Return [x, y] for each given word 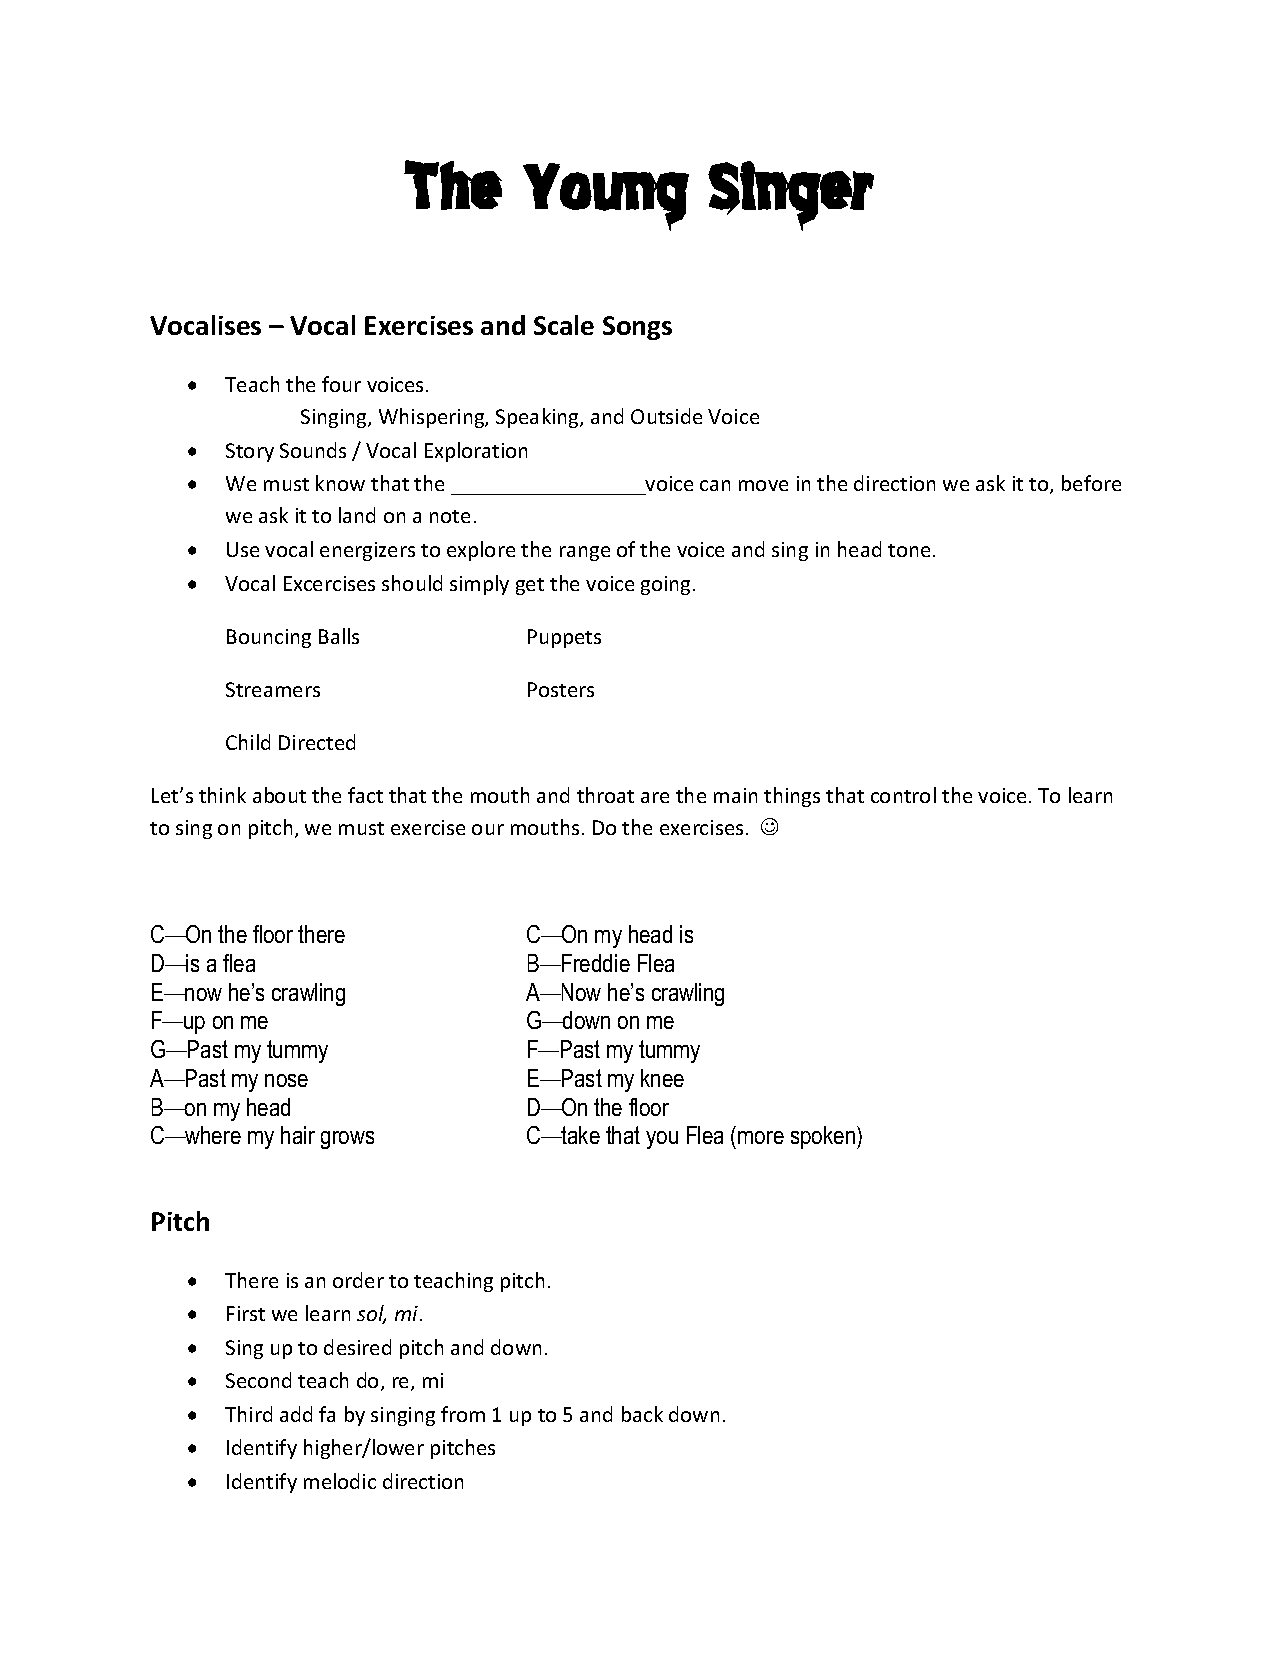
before [1091, 483]
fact [365, 795]
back [642, 1414]
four [341, 384]
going [667, 585]
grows [347, 1140]
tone [909, 550]
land [357, 515]
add [296, 1414]
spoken [823, 1137]
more [761, 1137]
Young [606, 194]
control [903, 795]
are [655, 797]
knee [662, 1078]
